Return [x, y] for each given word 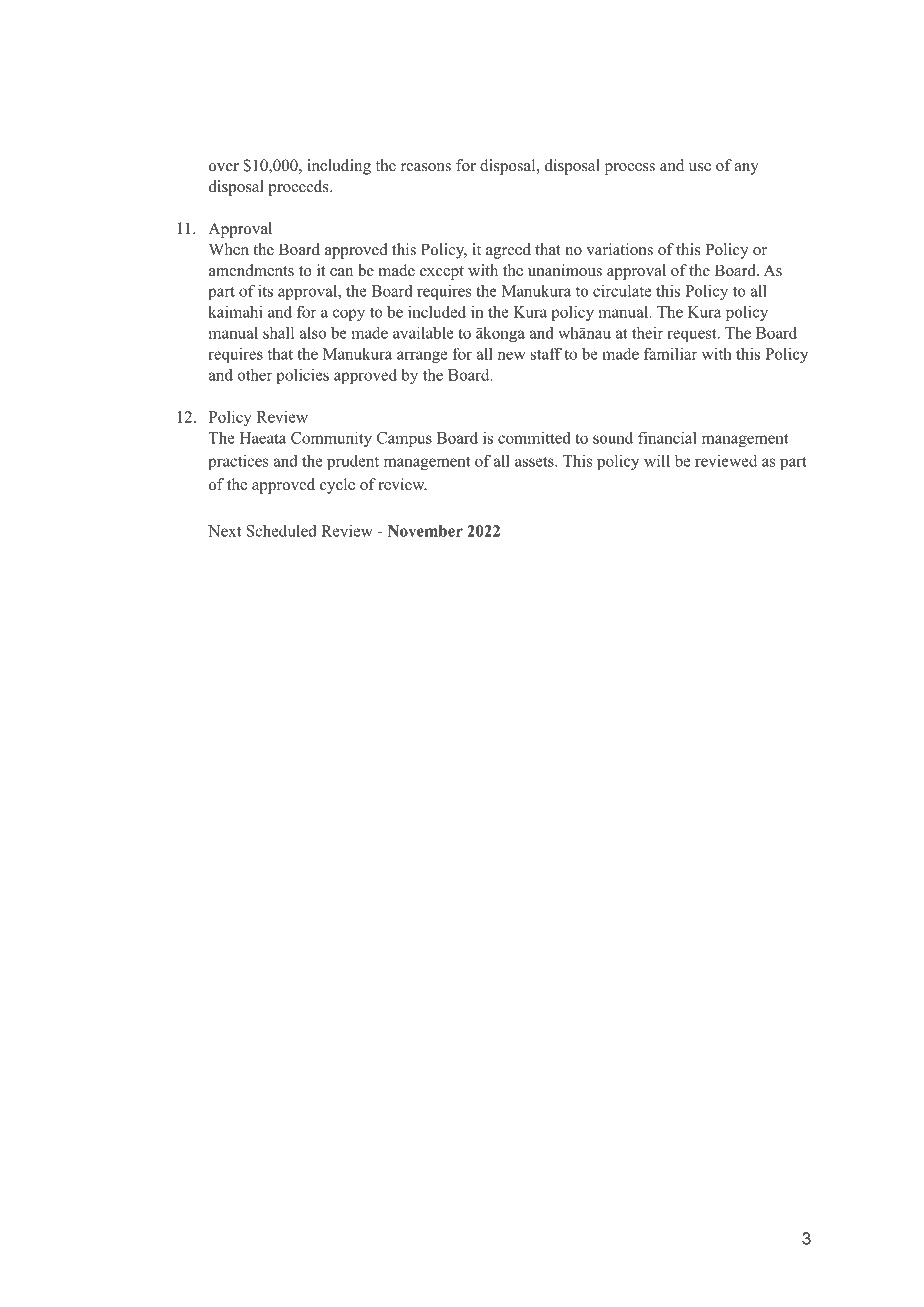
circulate [622, 290]
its [265, 291]
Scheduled [281, 530]
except [442, 273]
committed [534, 438]
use [700, 167]
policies [302, 376]
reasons [426, 167]
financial [667, 437]
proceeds [299, 188]
